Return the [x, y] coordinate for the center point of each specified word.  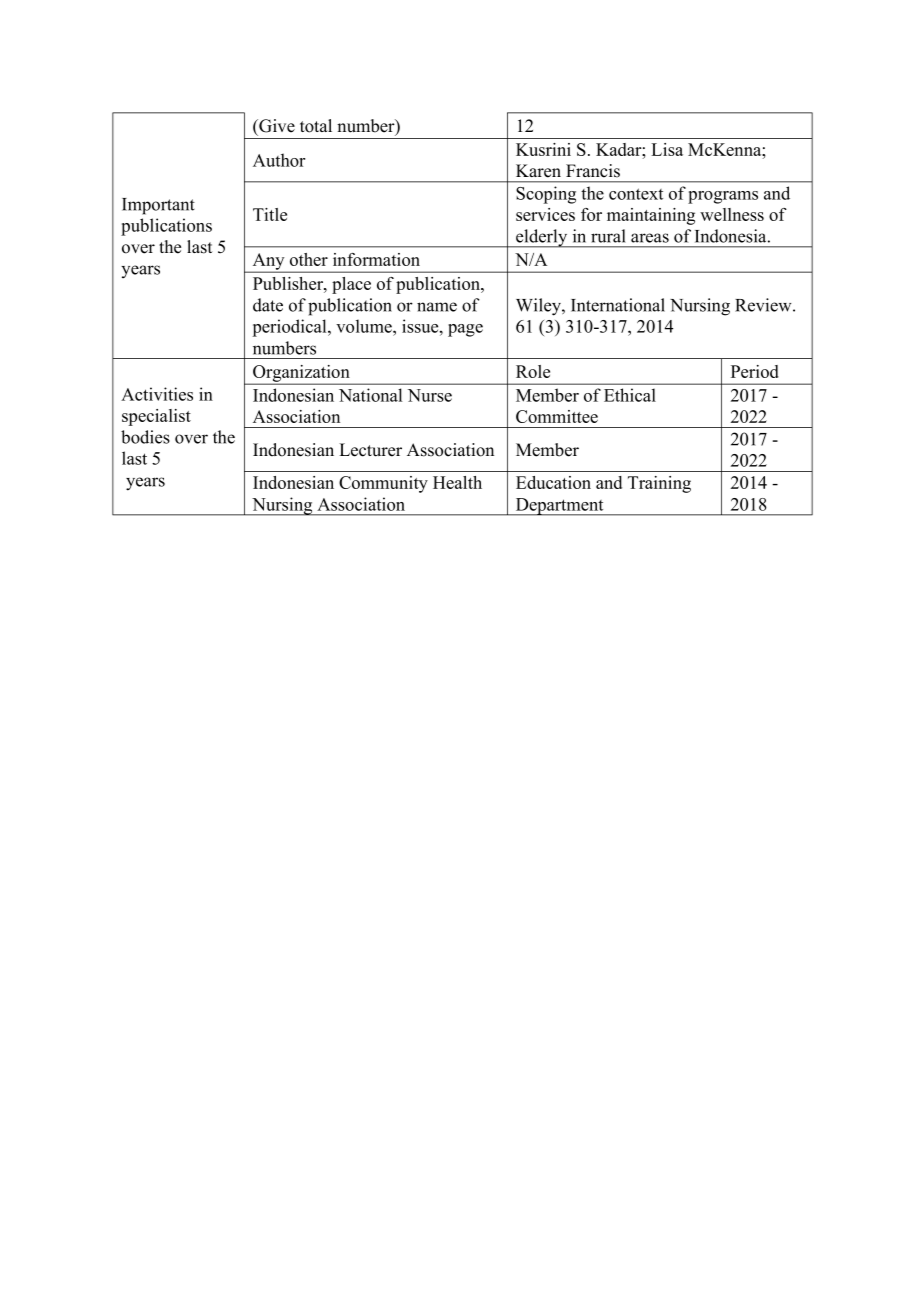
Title [270, 214]
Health [457, 482]
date [268, 305]
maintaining [651, 216]
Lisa [667, 149]
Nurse [430, 395]
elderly [542, 238]
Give [276, 126]
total [316, 126]
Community [383, 484]
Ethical [630, 395]
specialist [156, 417]
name [437, 307]
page [465, 330]
